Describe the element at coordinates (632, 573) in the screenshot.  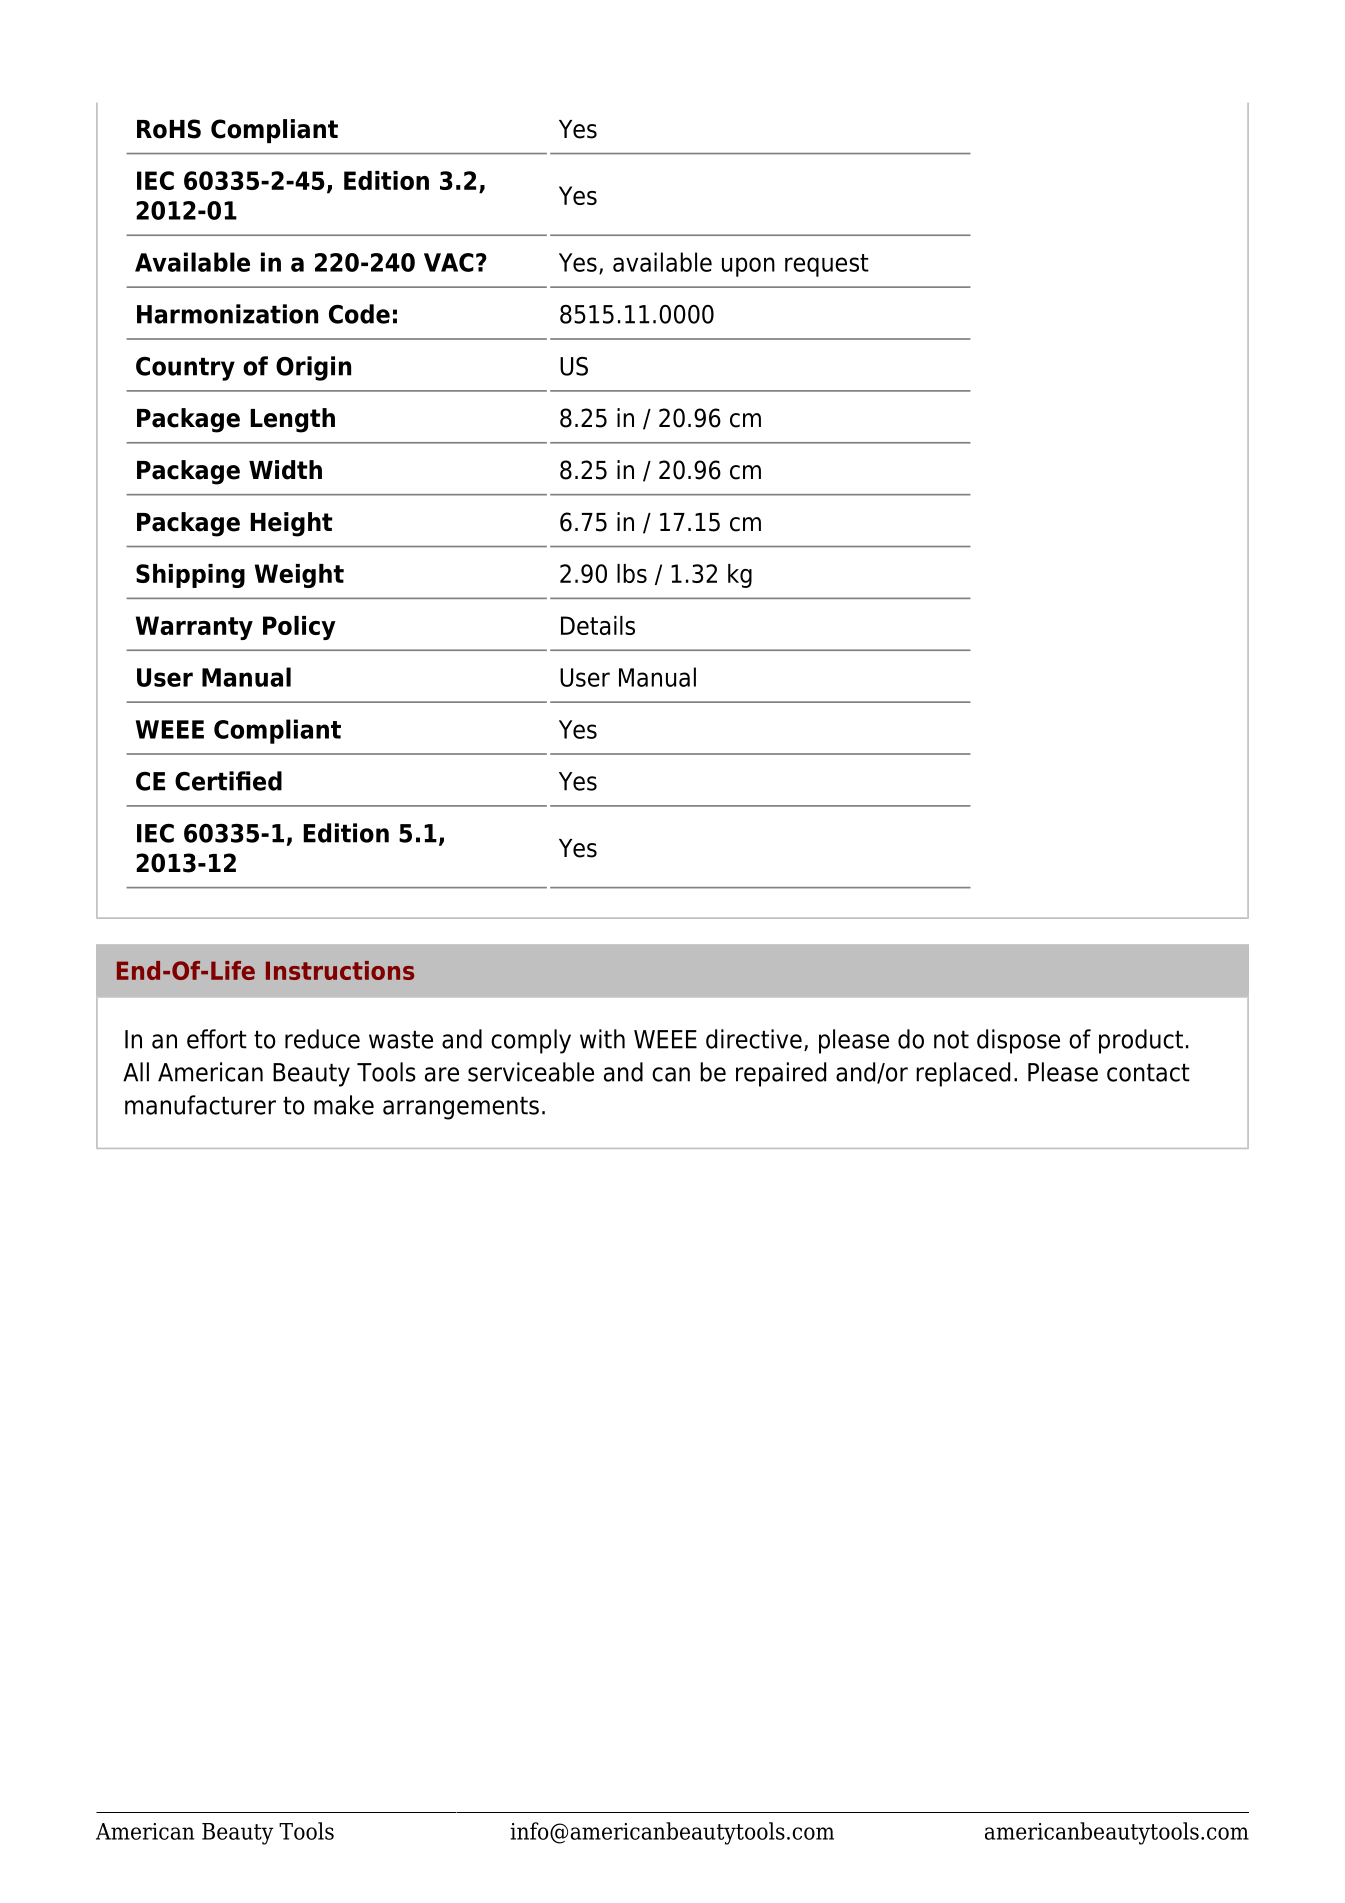
I see `lbs` at that location.
